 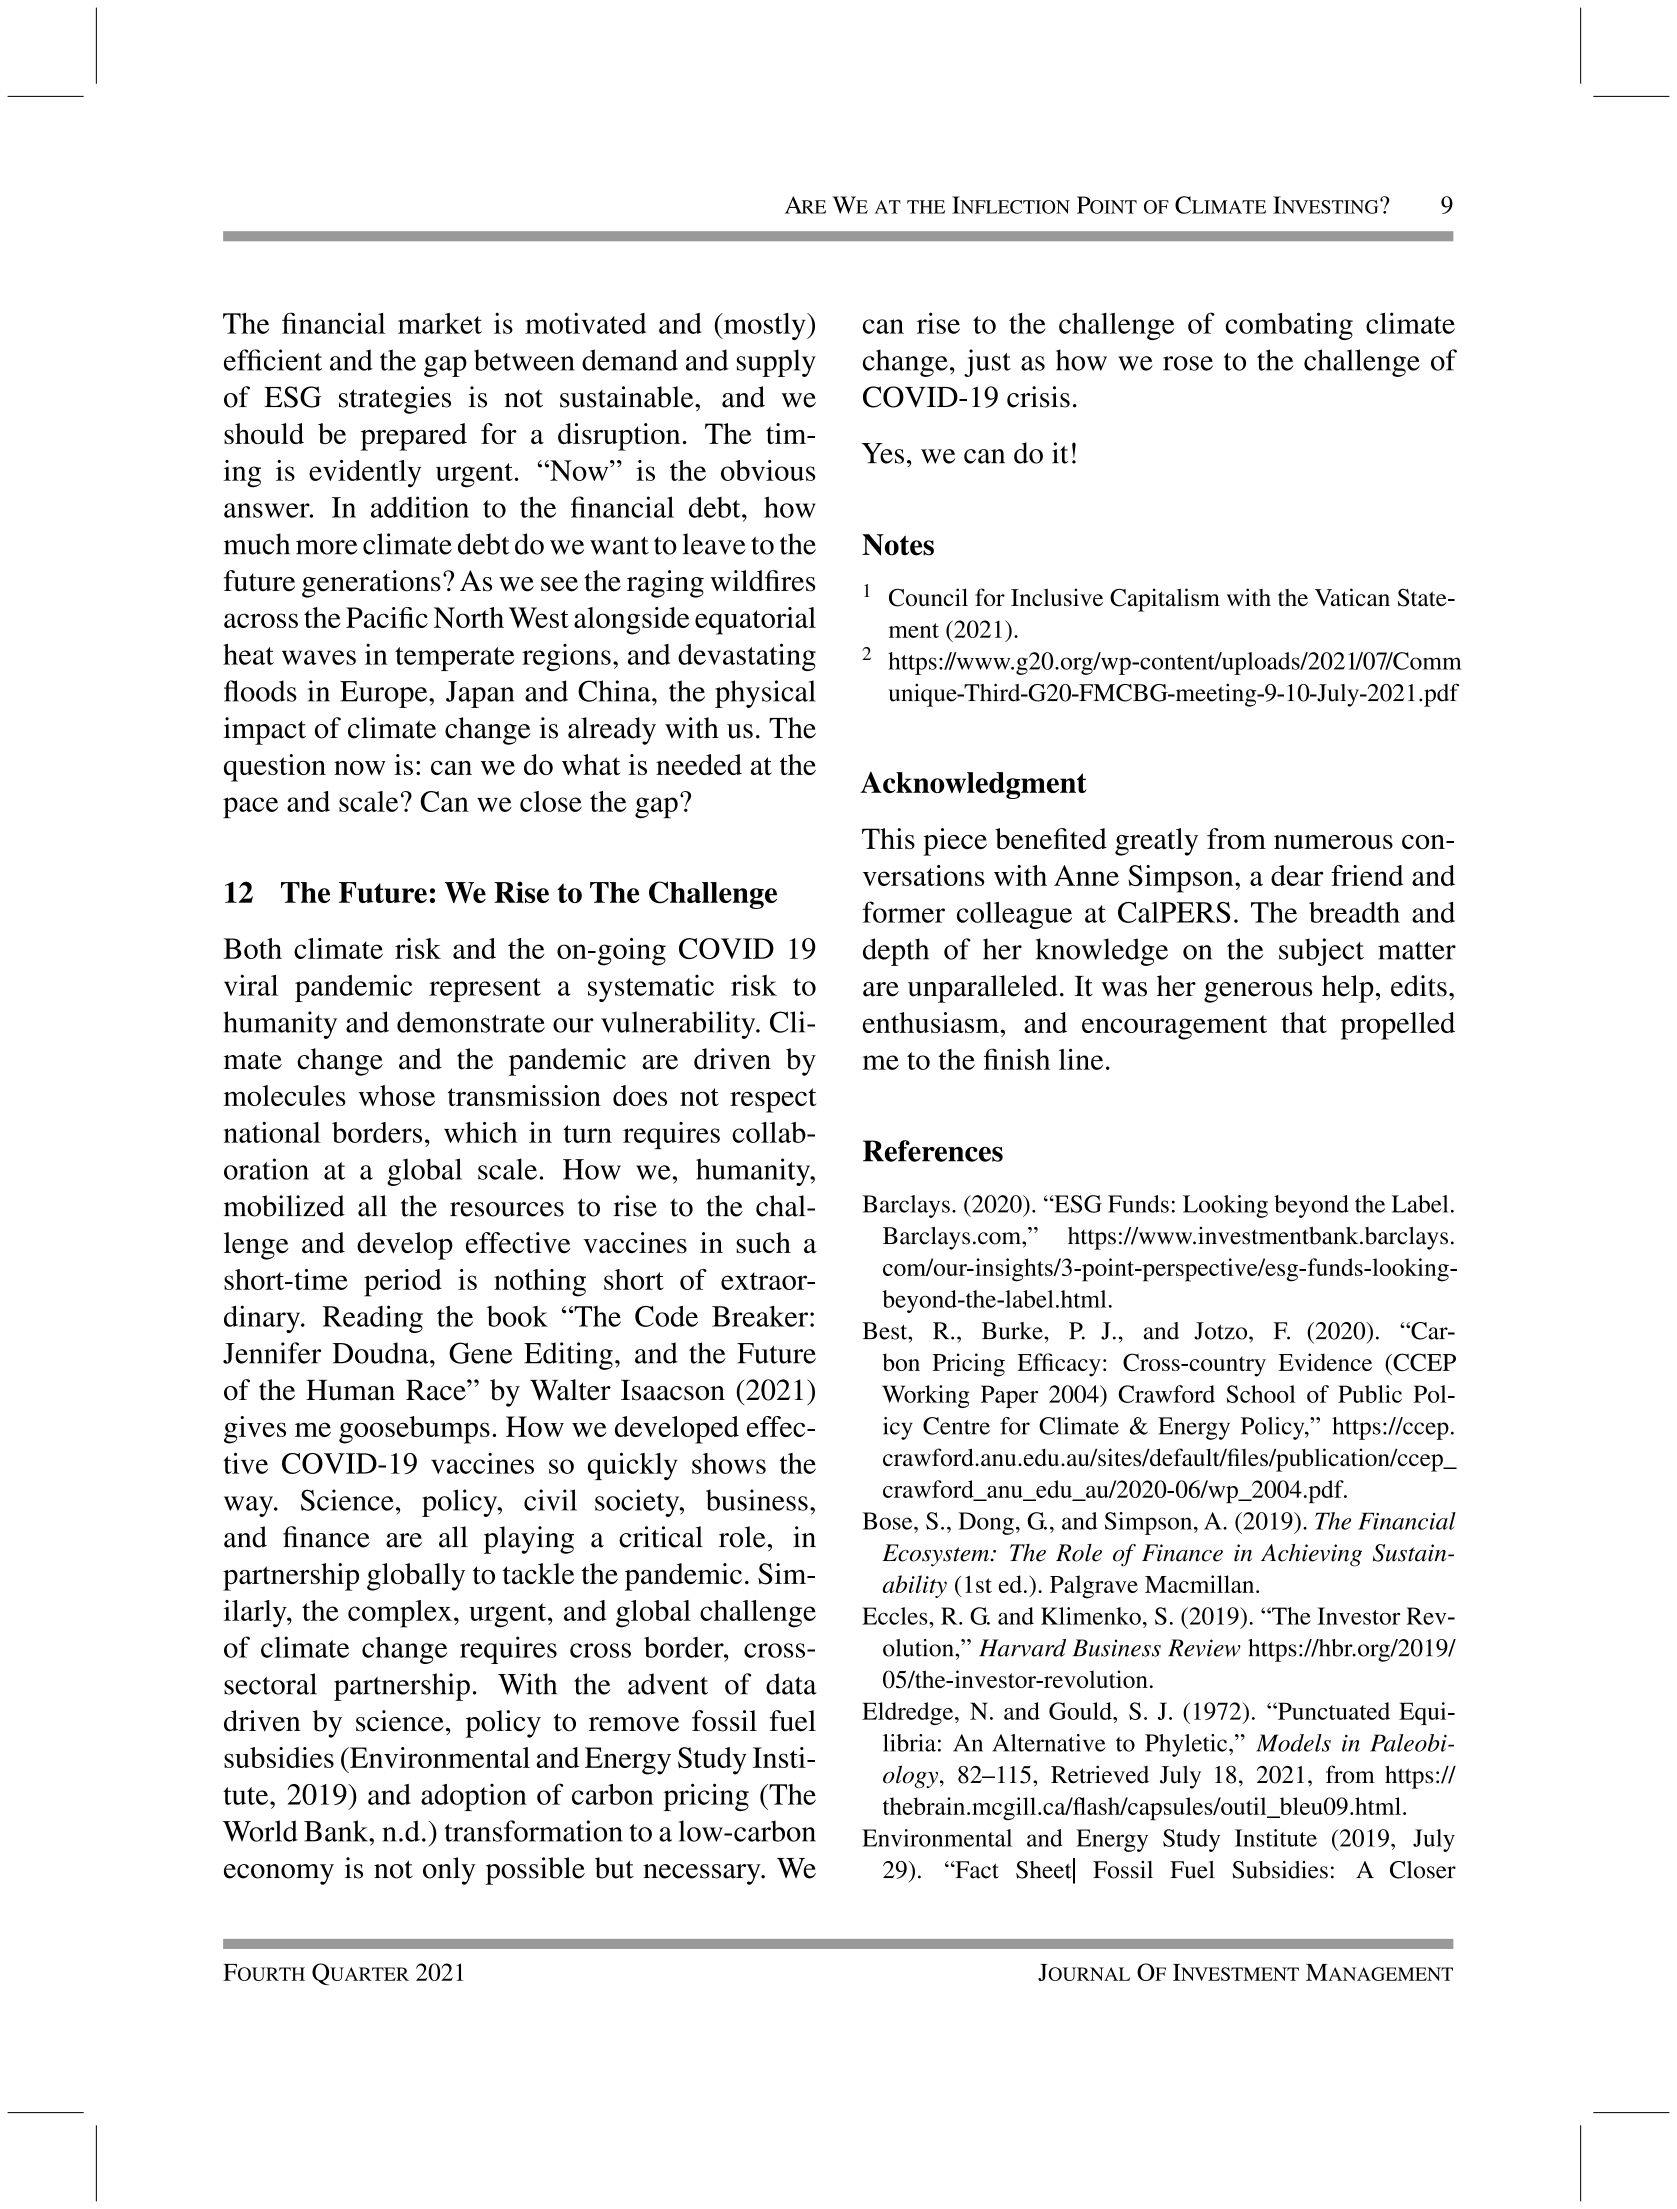 I want to click on Journal, so click(x=1084, y=1972).
